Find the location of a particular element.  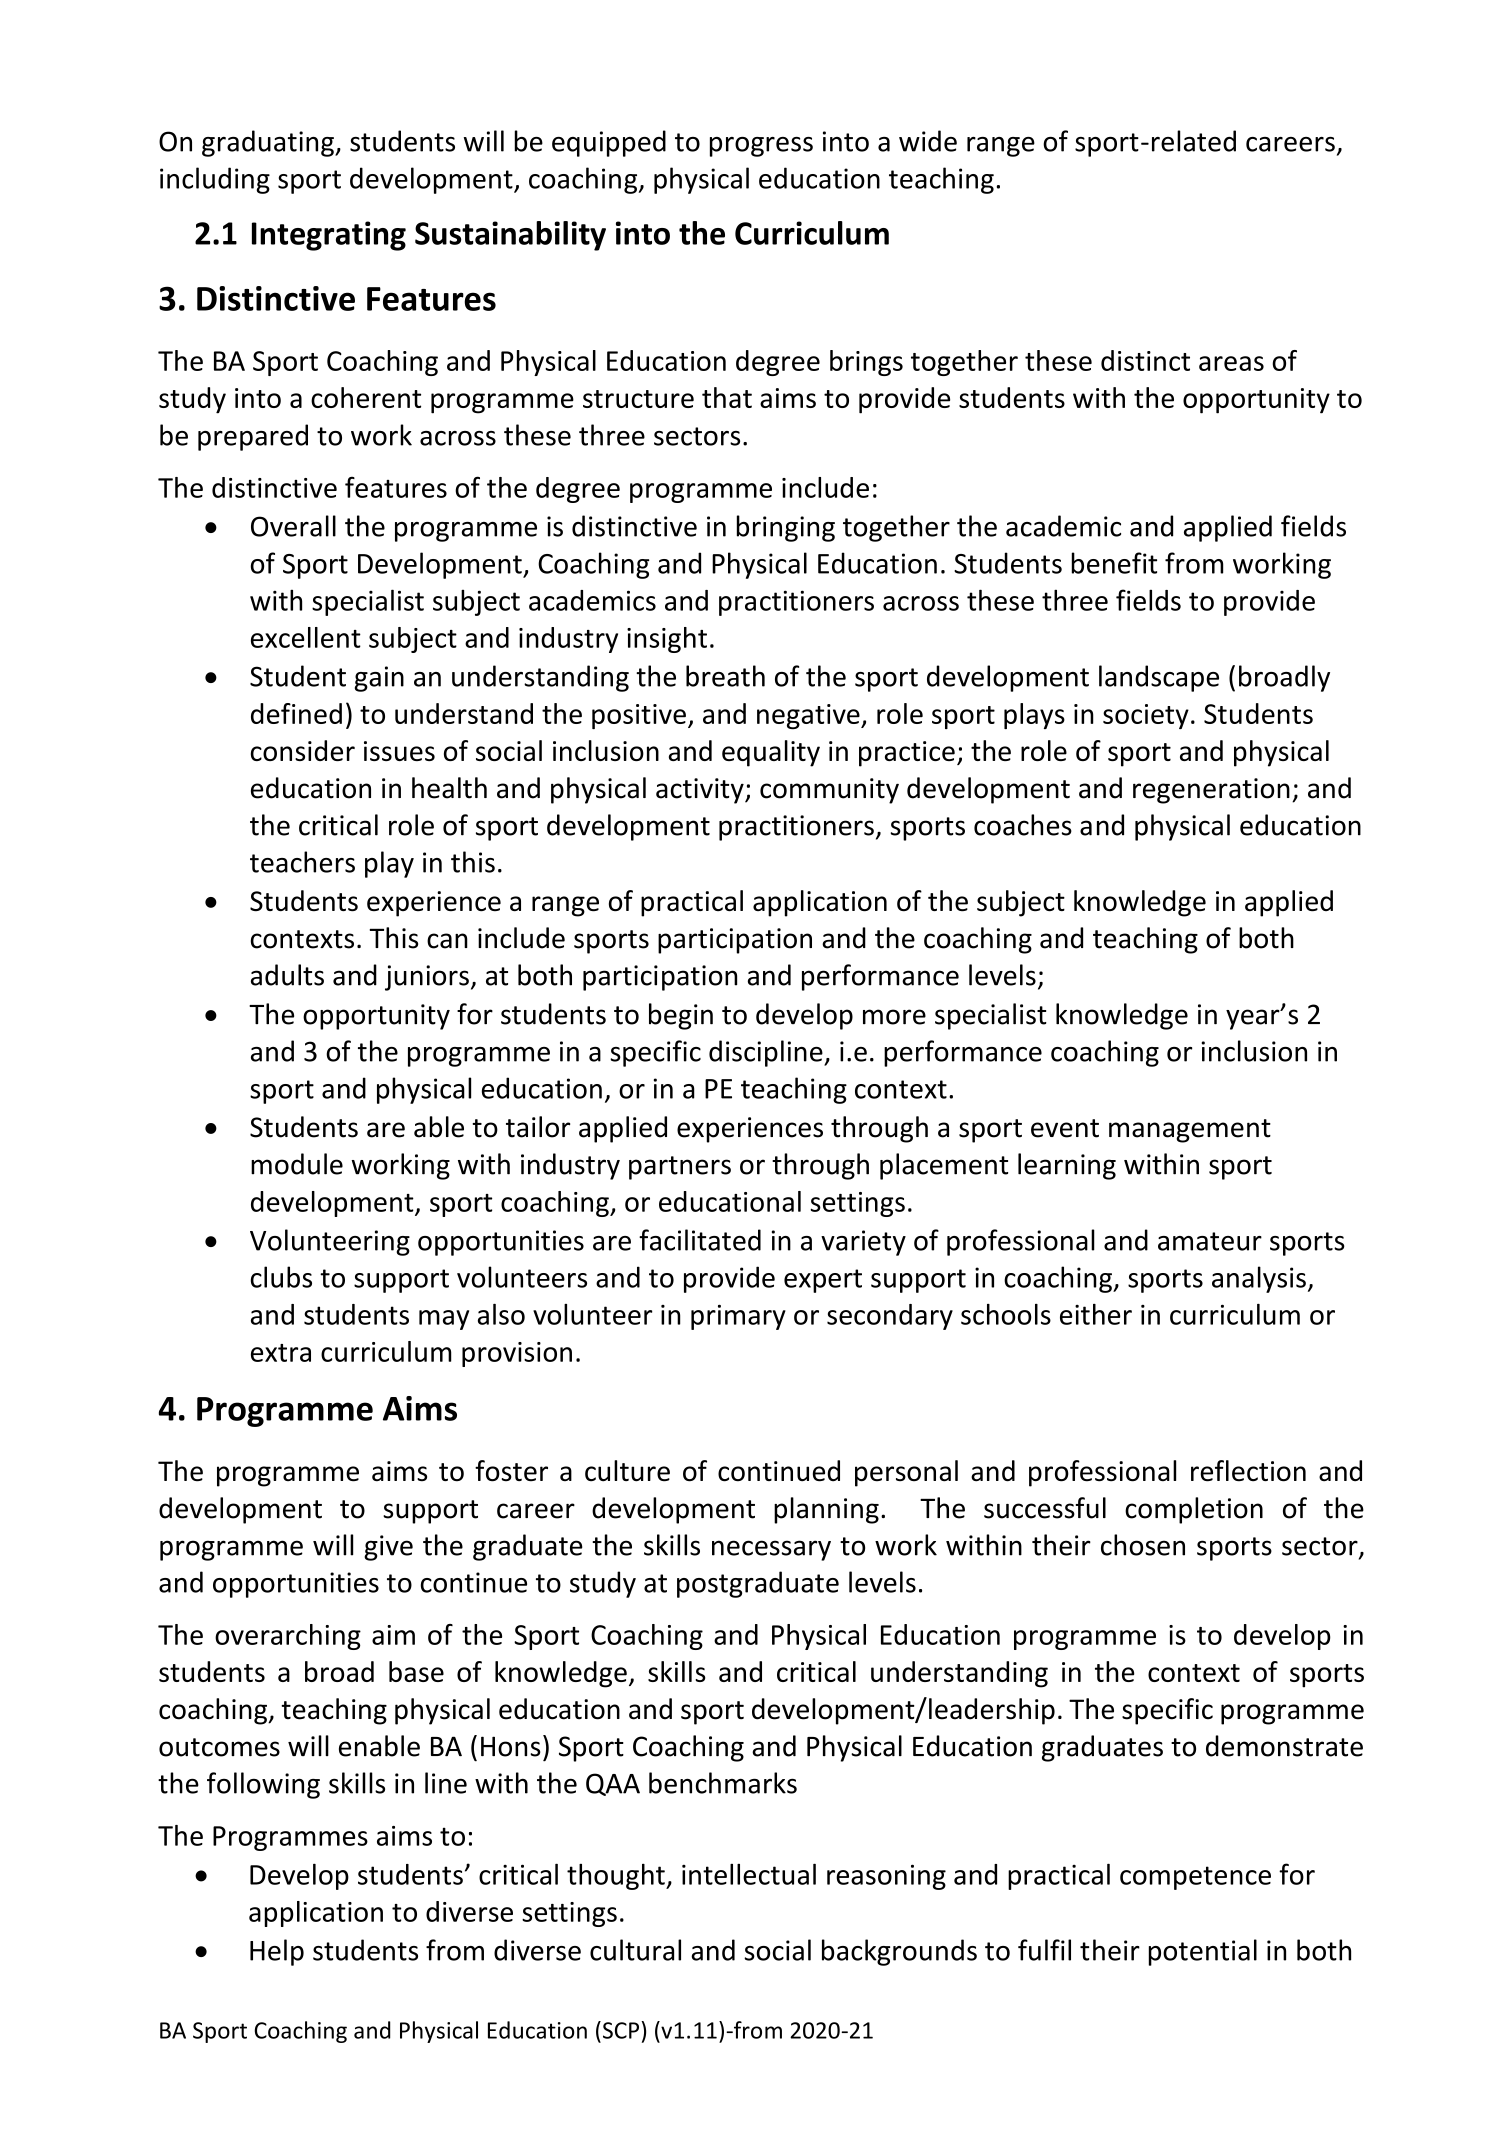

Integrating is located at coordinates (329, 236).
